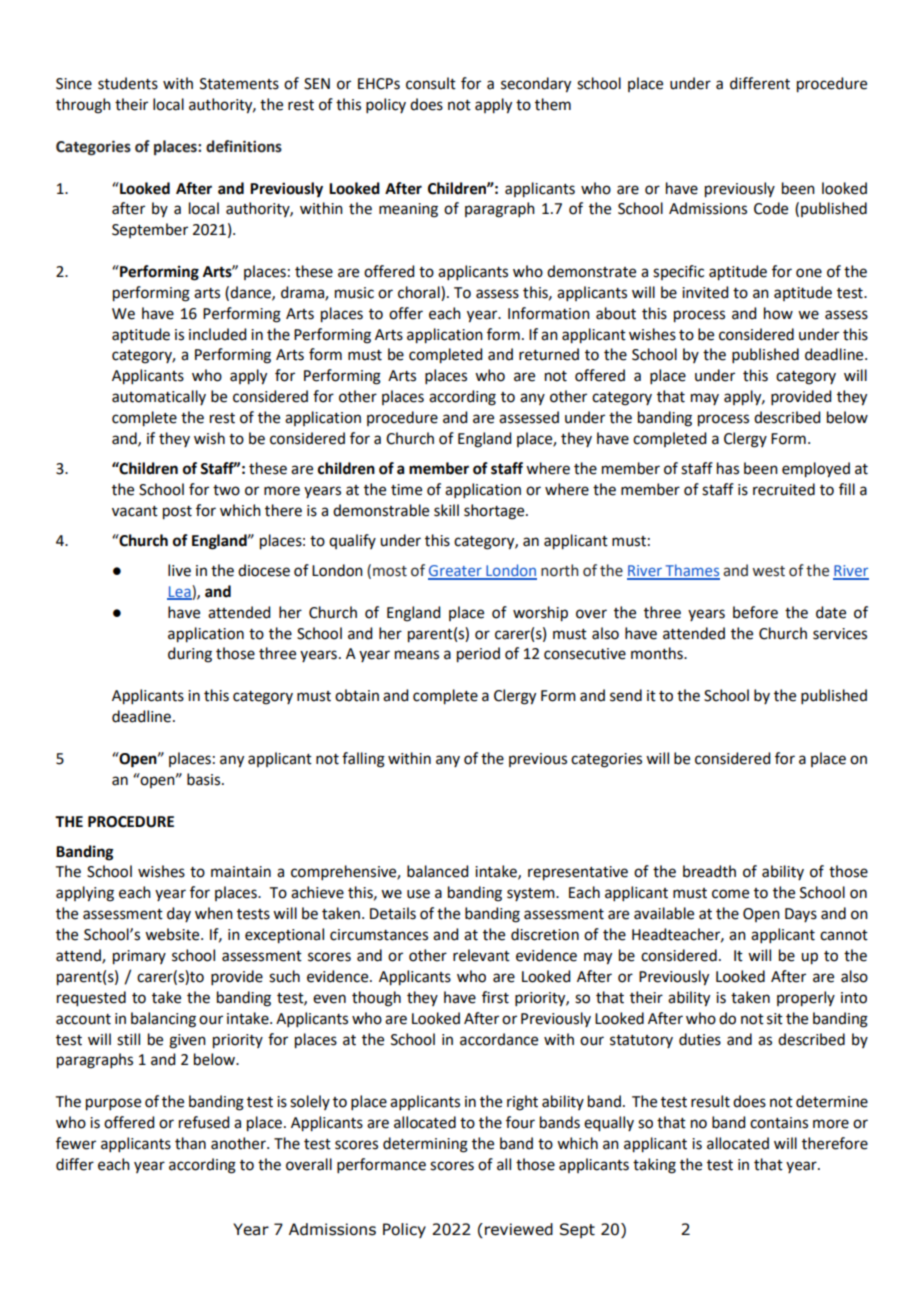 Image resolution: width=924 pixels, height=1308 pixels. I want to click on properly, so click(806, 999).
